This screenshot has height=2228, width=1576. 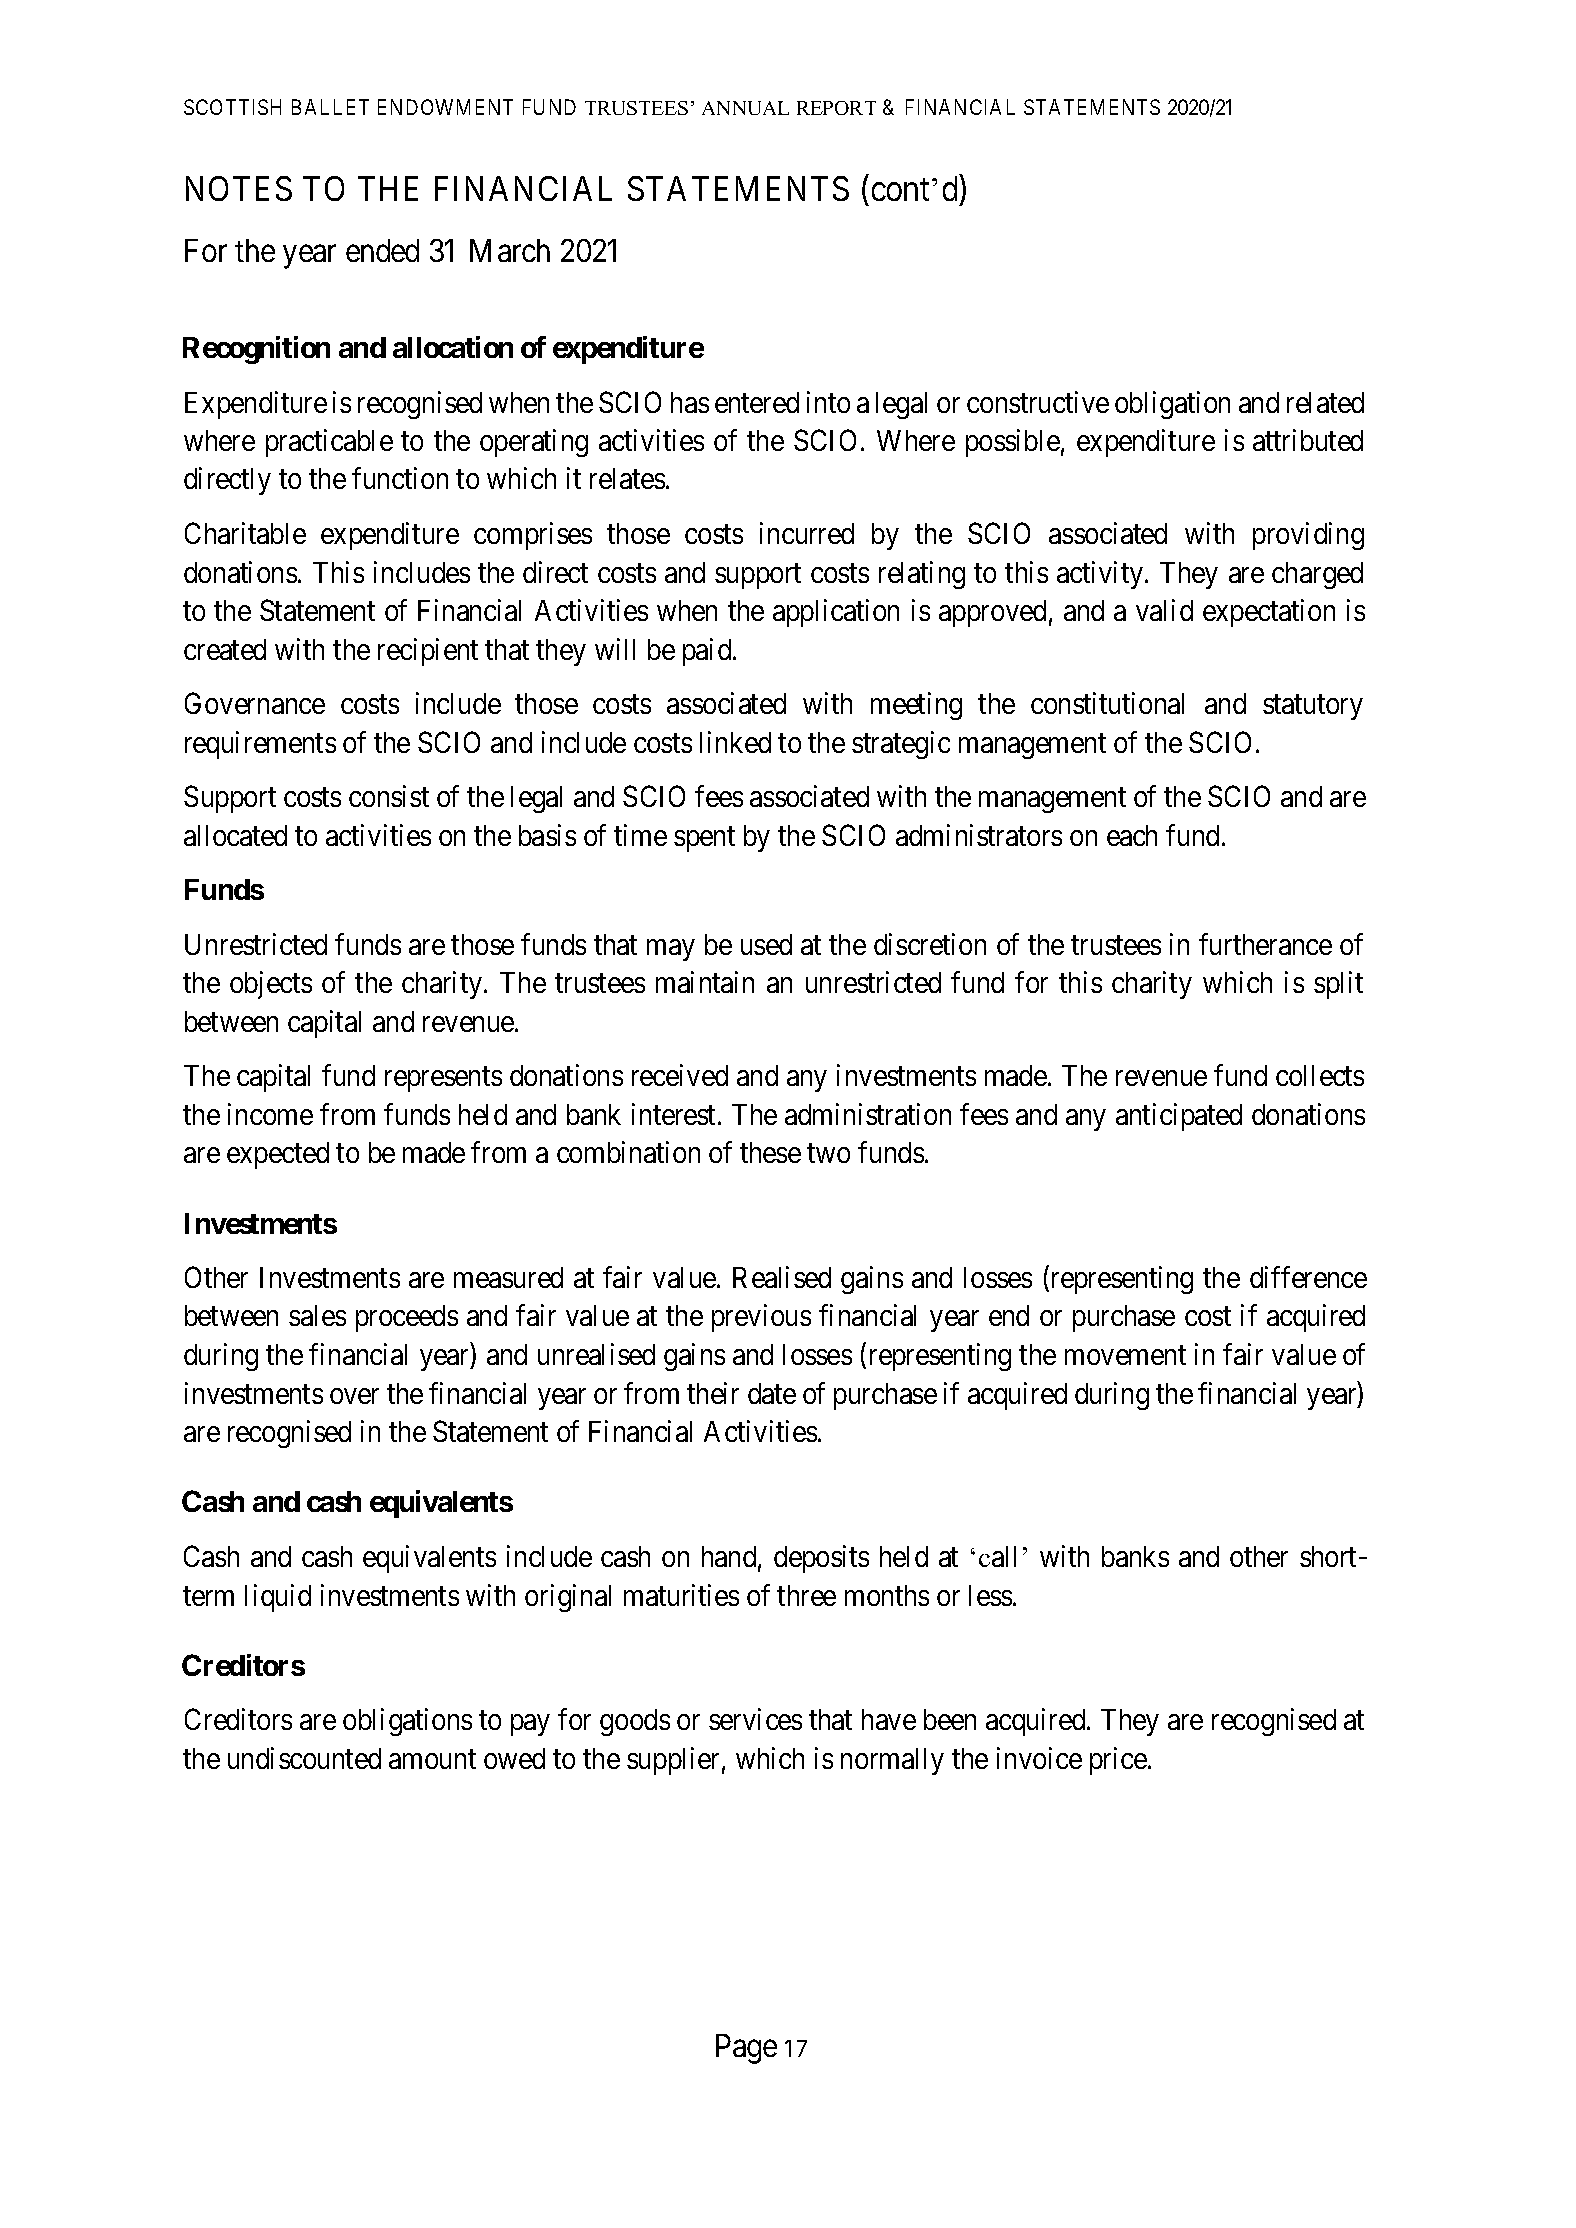 I want to click on amount, so click(x=432, y=1759).
